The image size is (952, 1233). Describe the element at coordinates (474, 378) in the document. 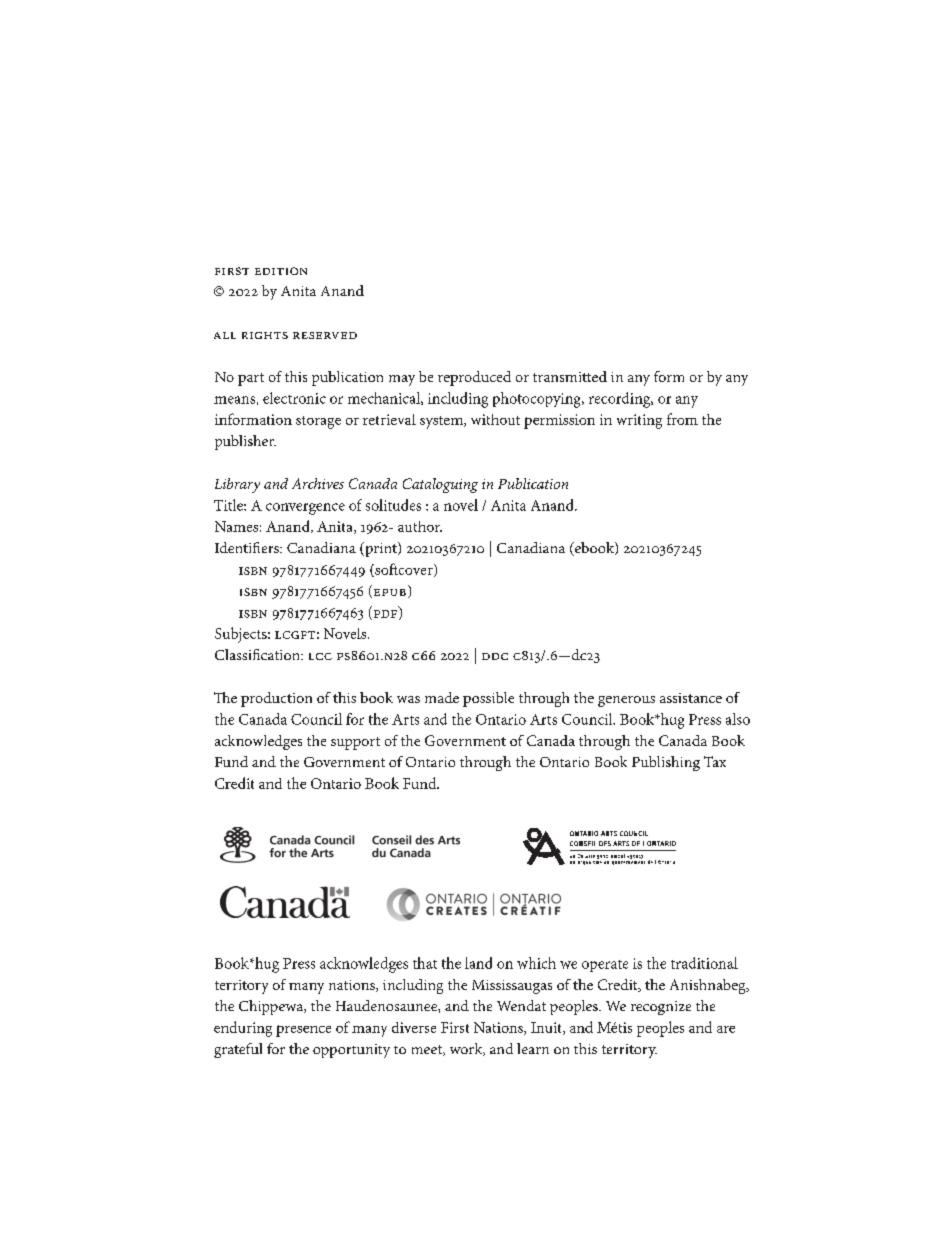

I see `reproduced` at that location.
